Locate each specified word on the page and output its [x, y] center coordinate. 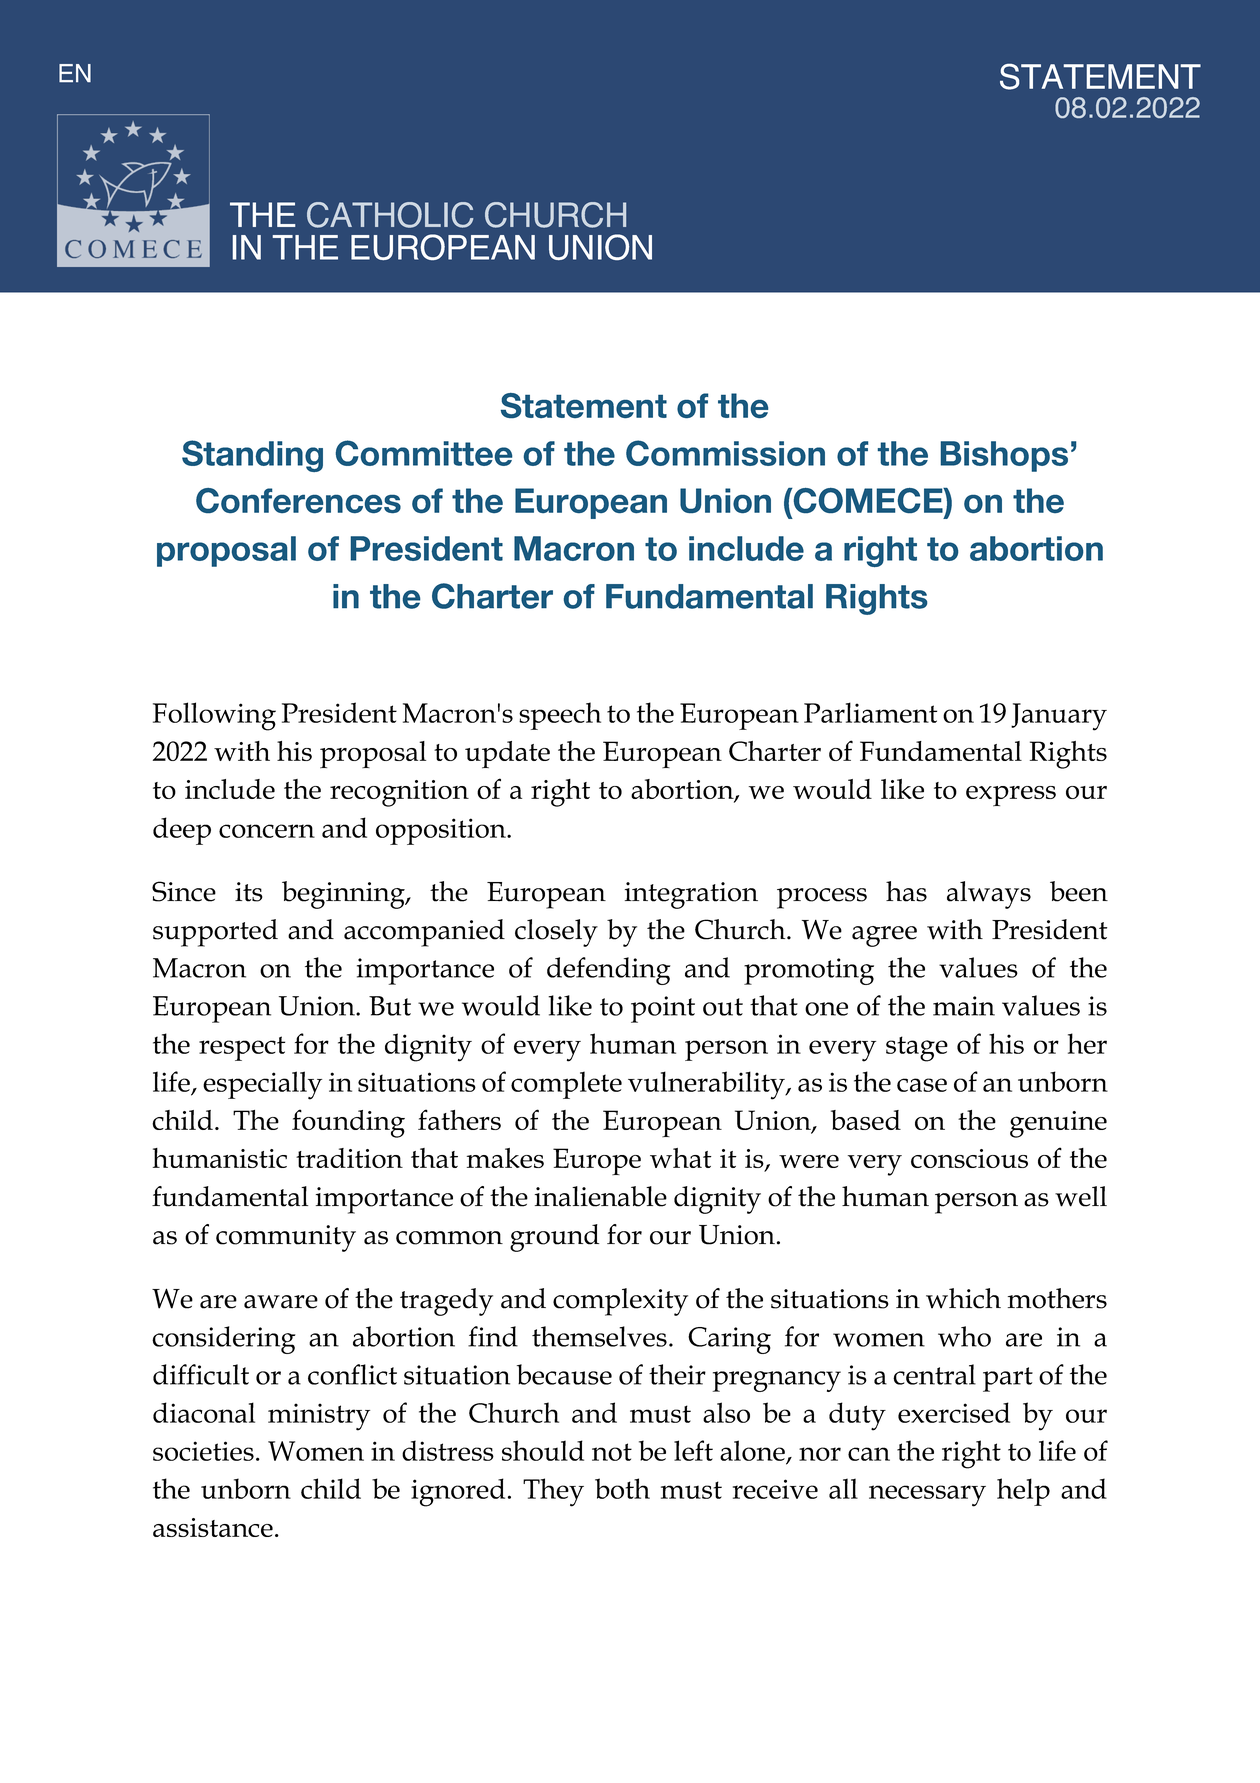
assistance [213, 1527]
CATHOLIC [390, 215]
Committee [424, 453]
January [1059, 717]
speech [560, 716]
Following [214, 716]
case [922, 1085]
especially [262, 1085]
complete [566, 1085]
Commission [725, 453]
